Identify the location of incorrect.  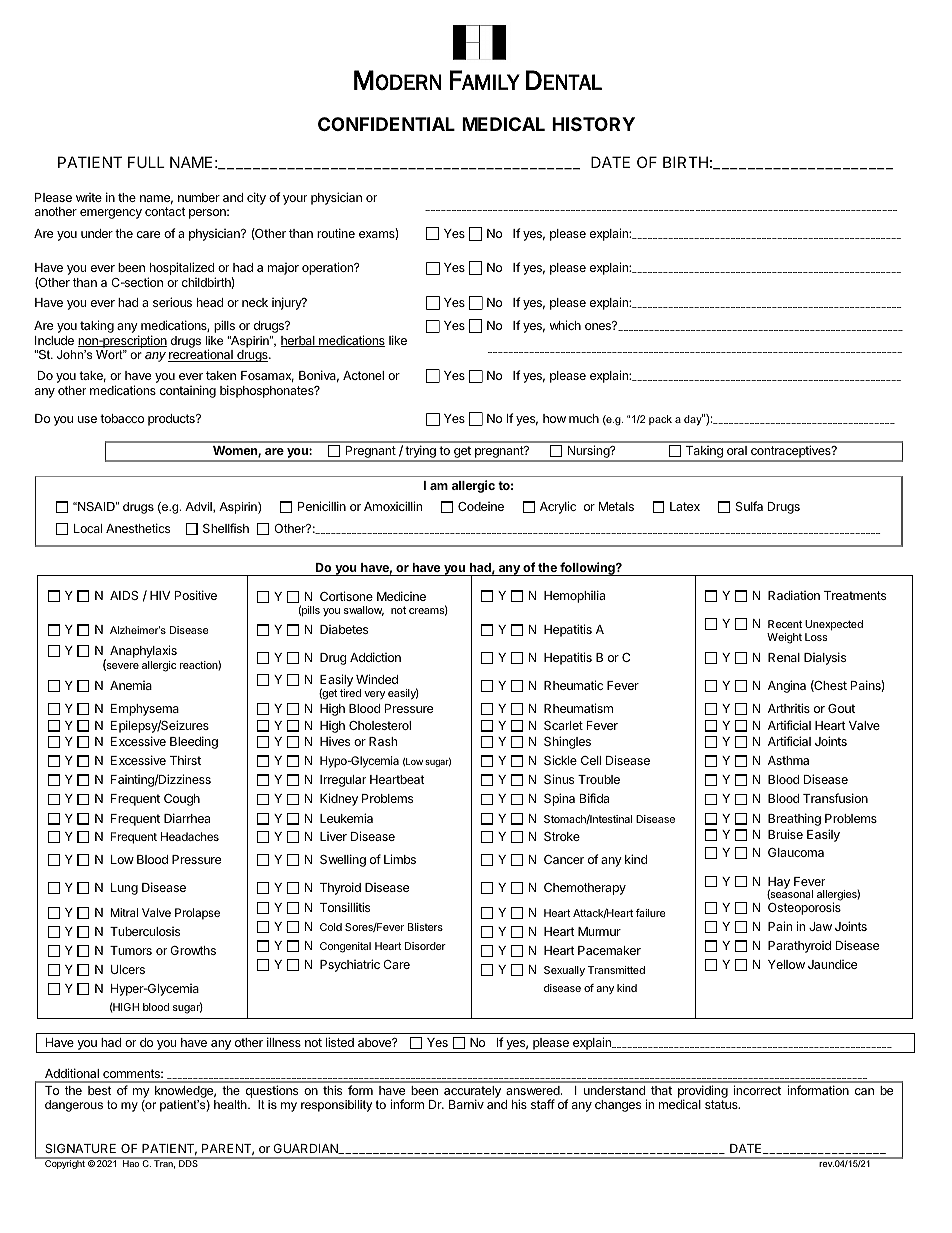
(757, 1090).
